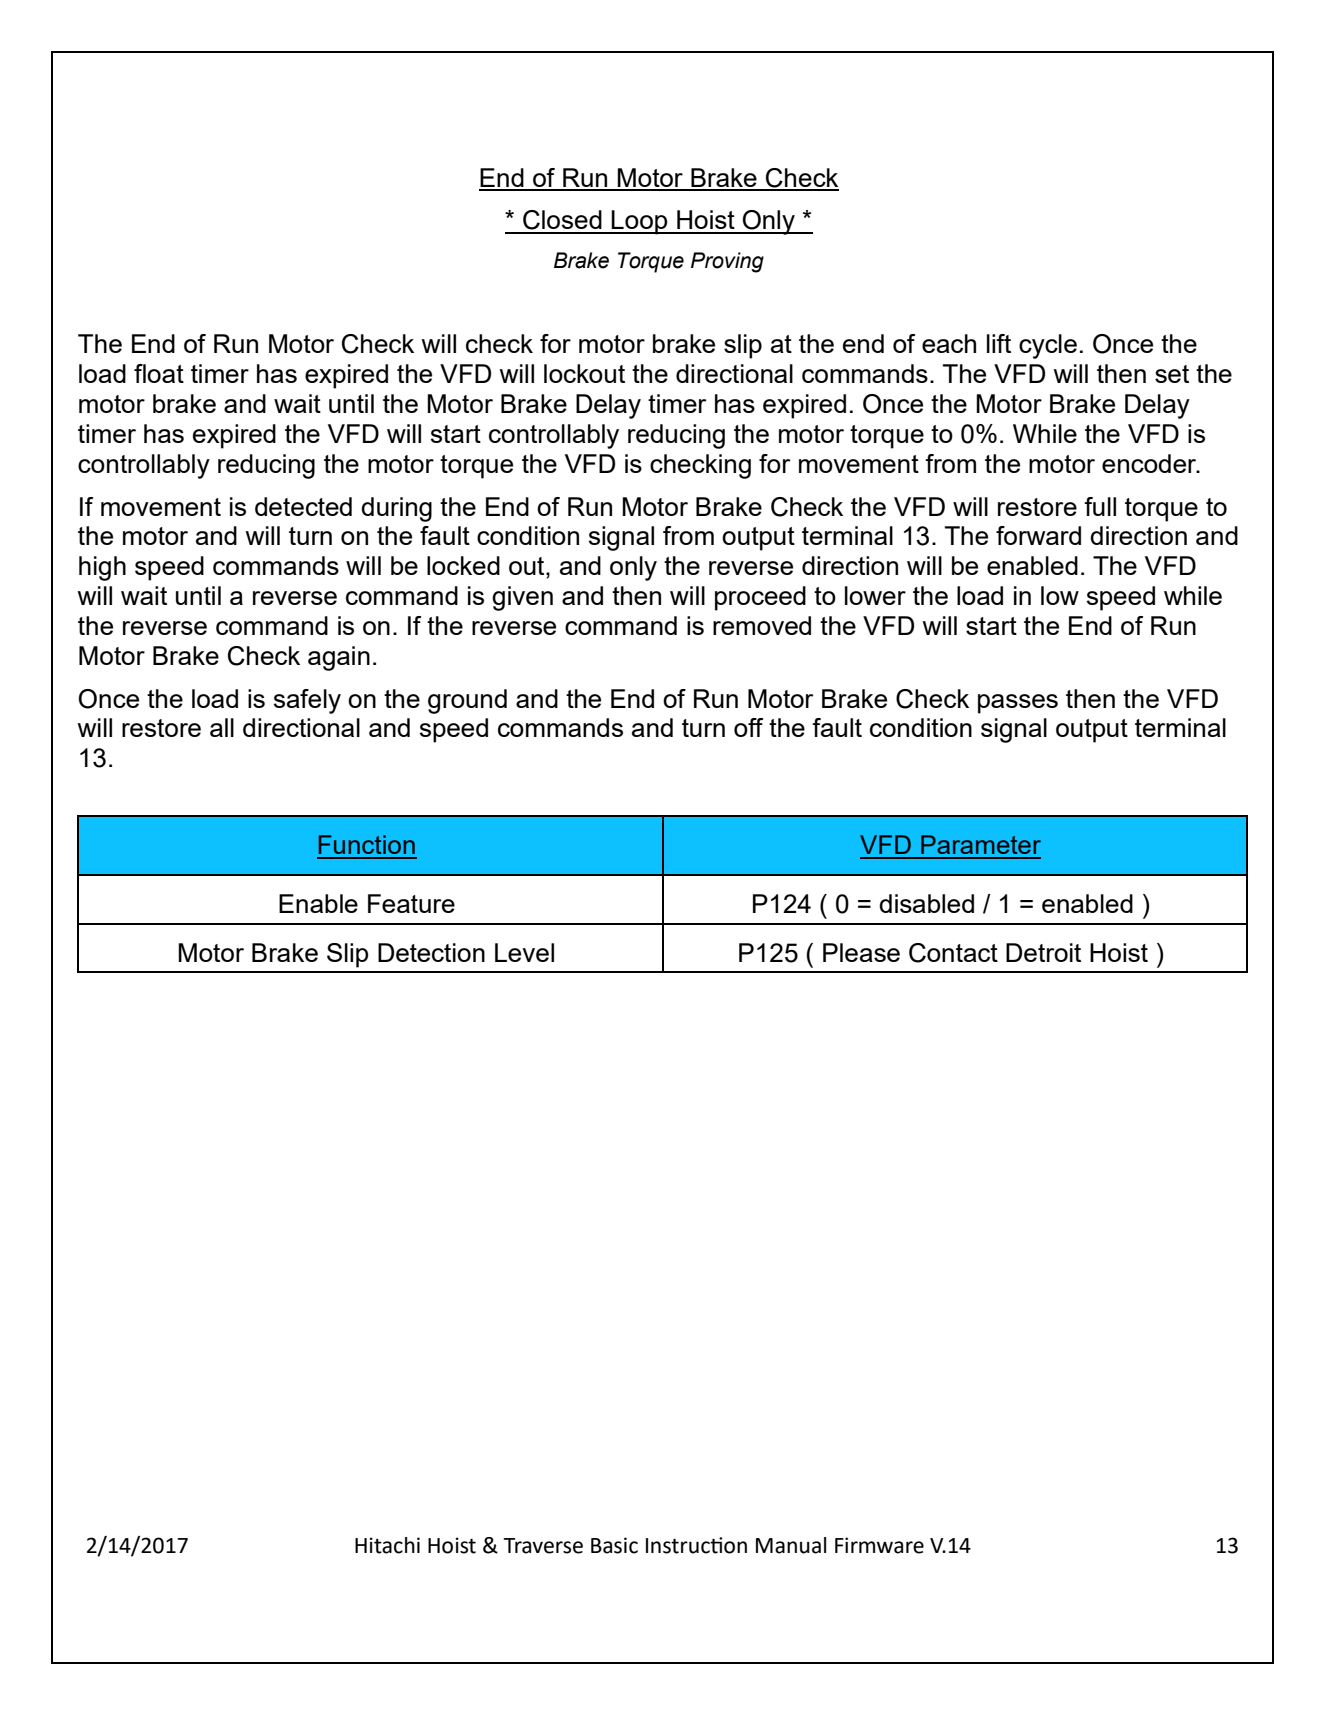 The image size is (1325, 1715). I want to click on Level, so click(524, 952).
